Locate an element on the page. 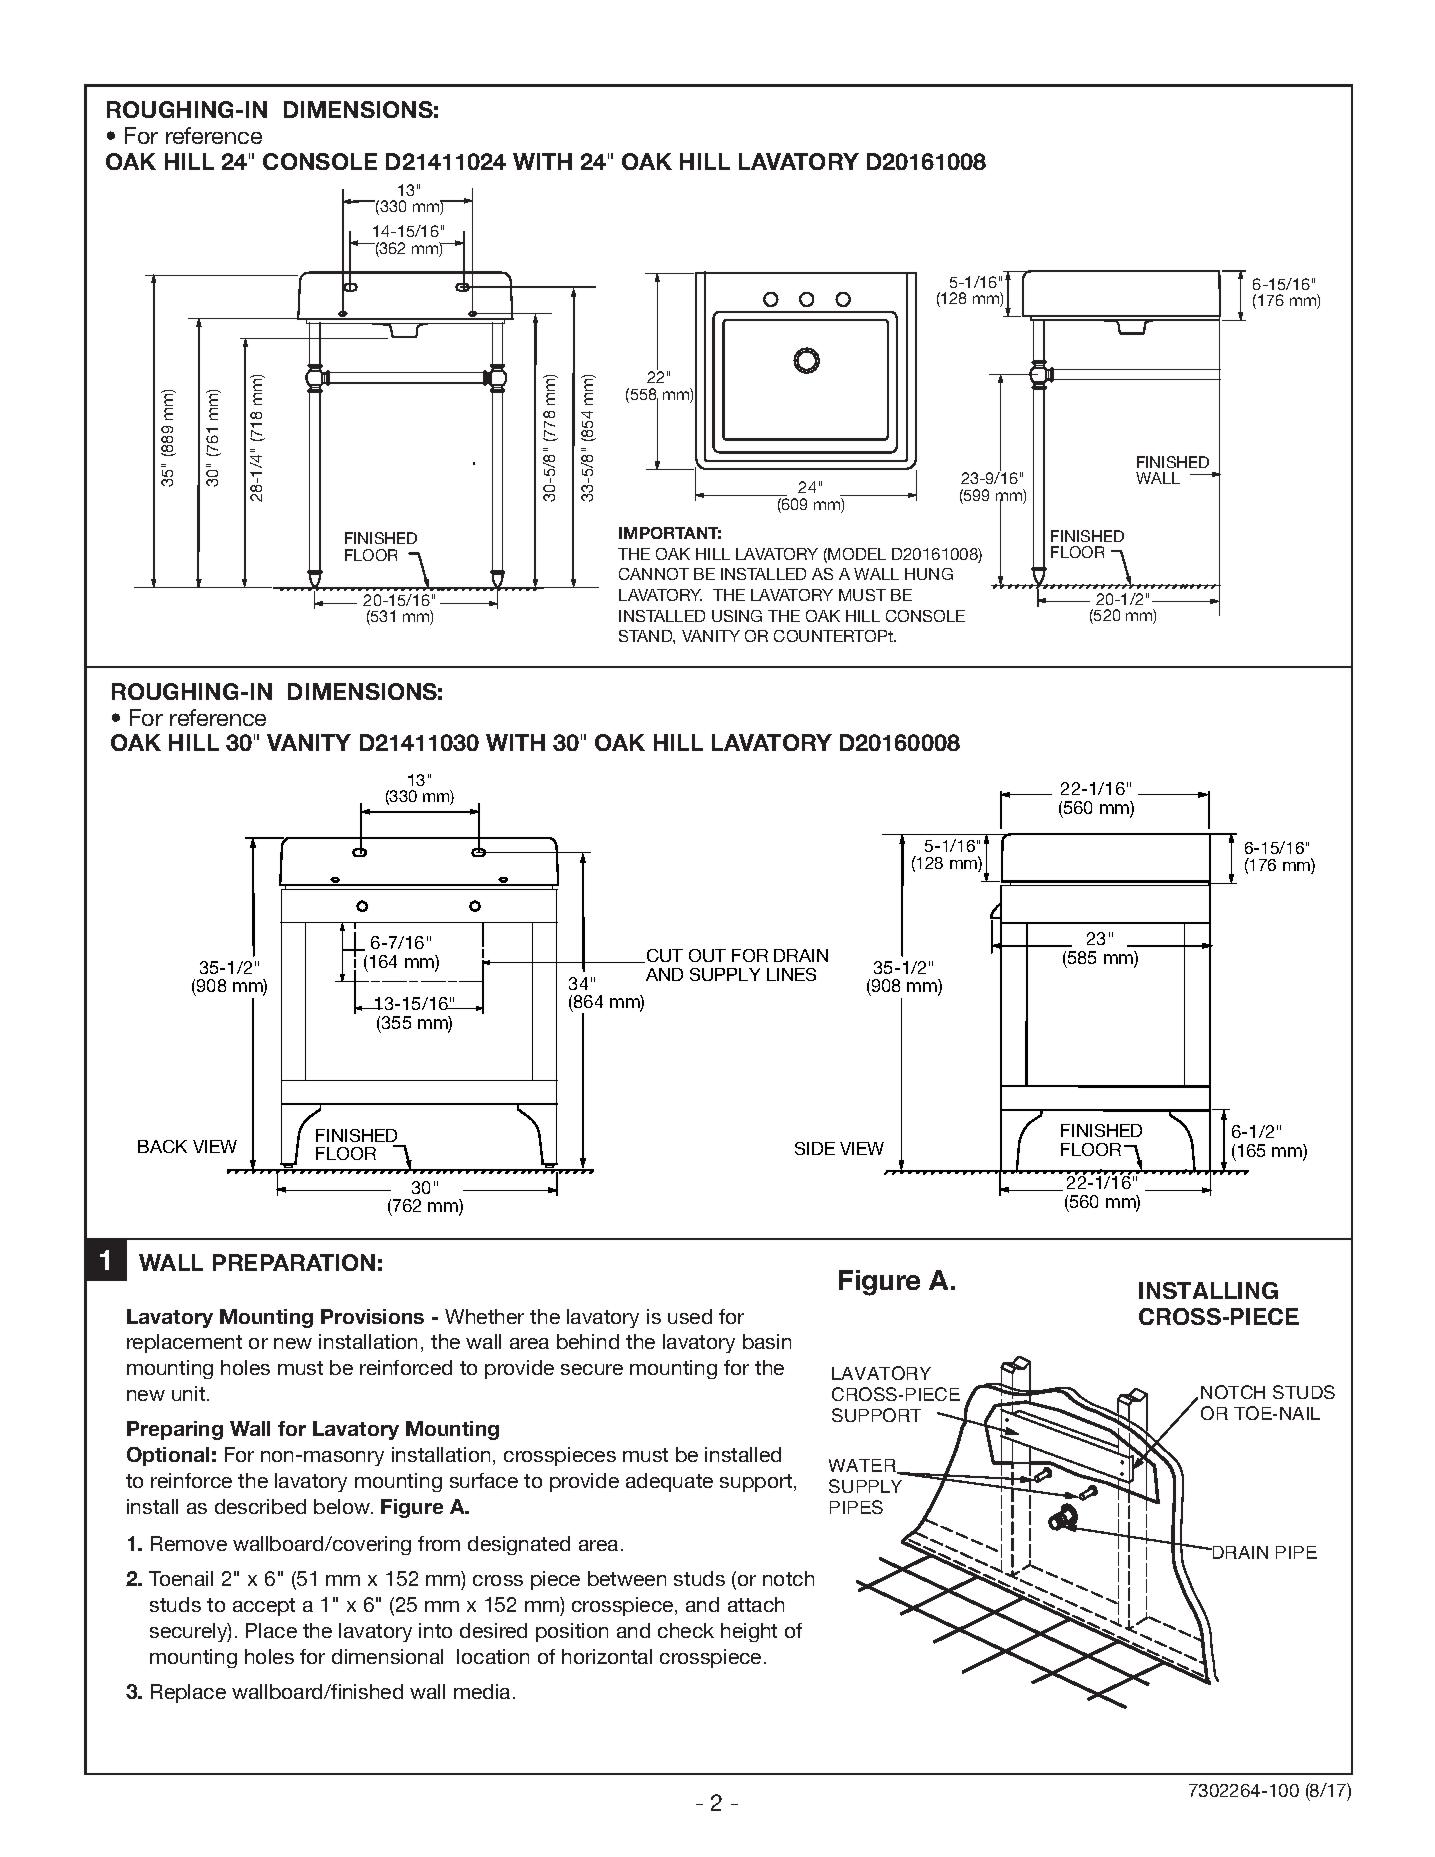 Image resolution: width=1435 pixels, height=1857 pixels. BACK is located at coordinates (162, 1146).
